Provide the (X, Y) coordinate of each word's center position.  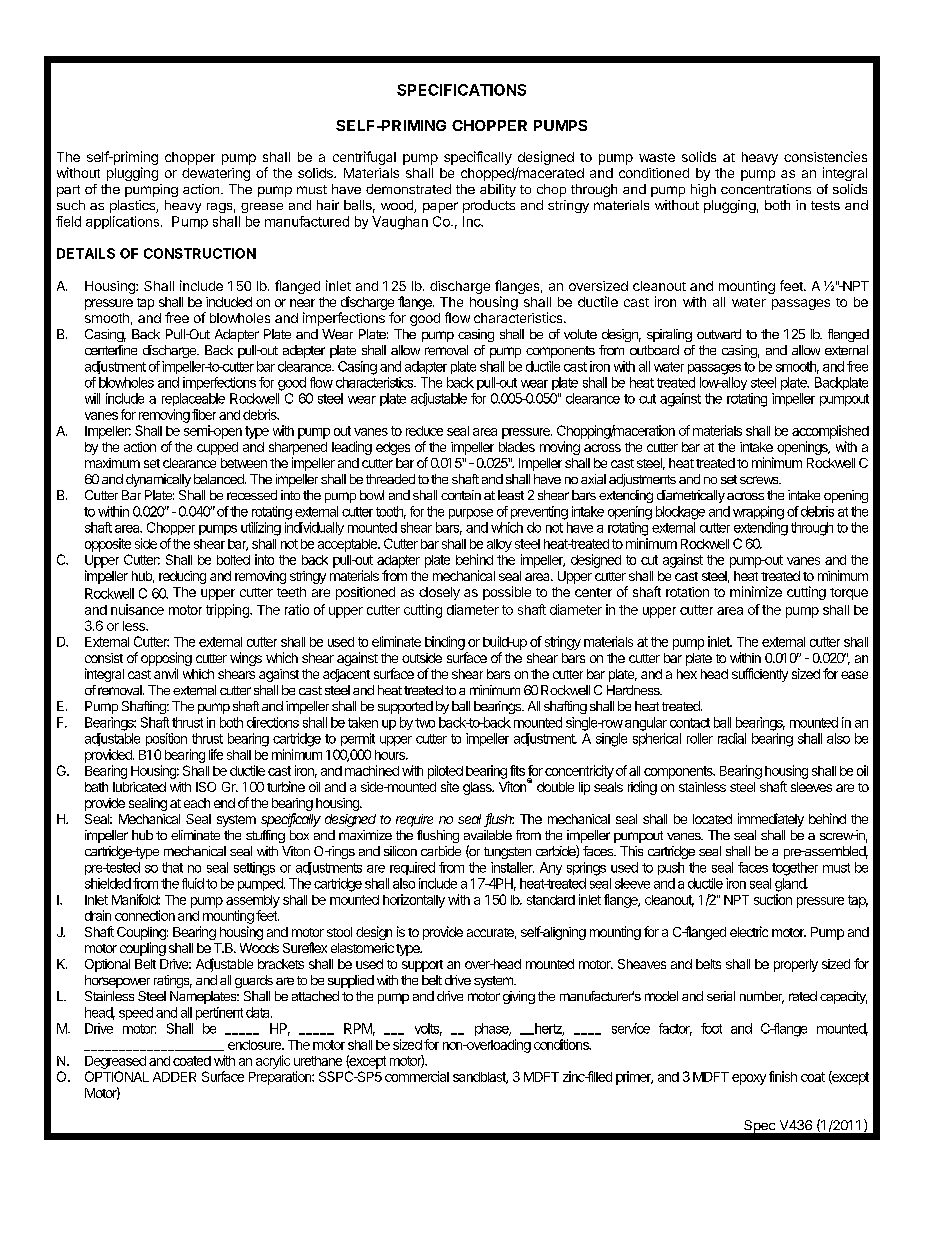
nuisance (137, 609)
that (172, 867)
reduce (424, 431)
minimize (756, 591)
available (488, 835)
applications (124, 222)
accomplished (830, 432)
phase (493, 1029)
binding (445, 643)
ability (498, 190)
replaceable (193, 399)
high (703, 190)
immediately (771, 820)
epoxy (749, 1079)
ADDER (174, 1077)
